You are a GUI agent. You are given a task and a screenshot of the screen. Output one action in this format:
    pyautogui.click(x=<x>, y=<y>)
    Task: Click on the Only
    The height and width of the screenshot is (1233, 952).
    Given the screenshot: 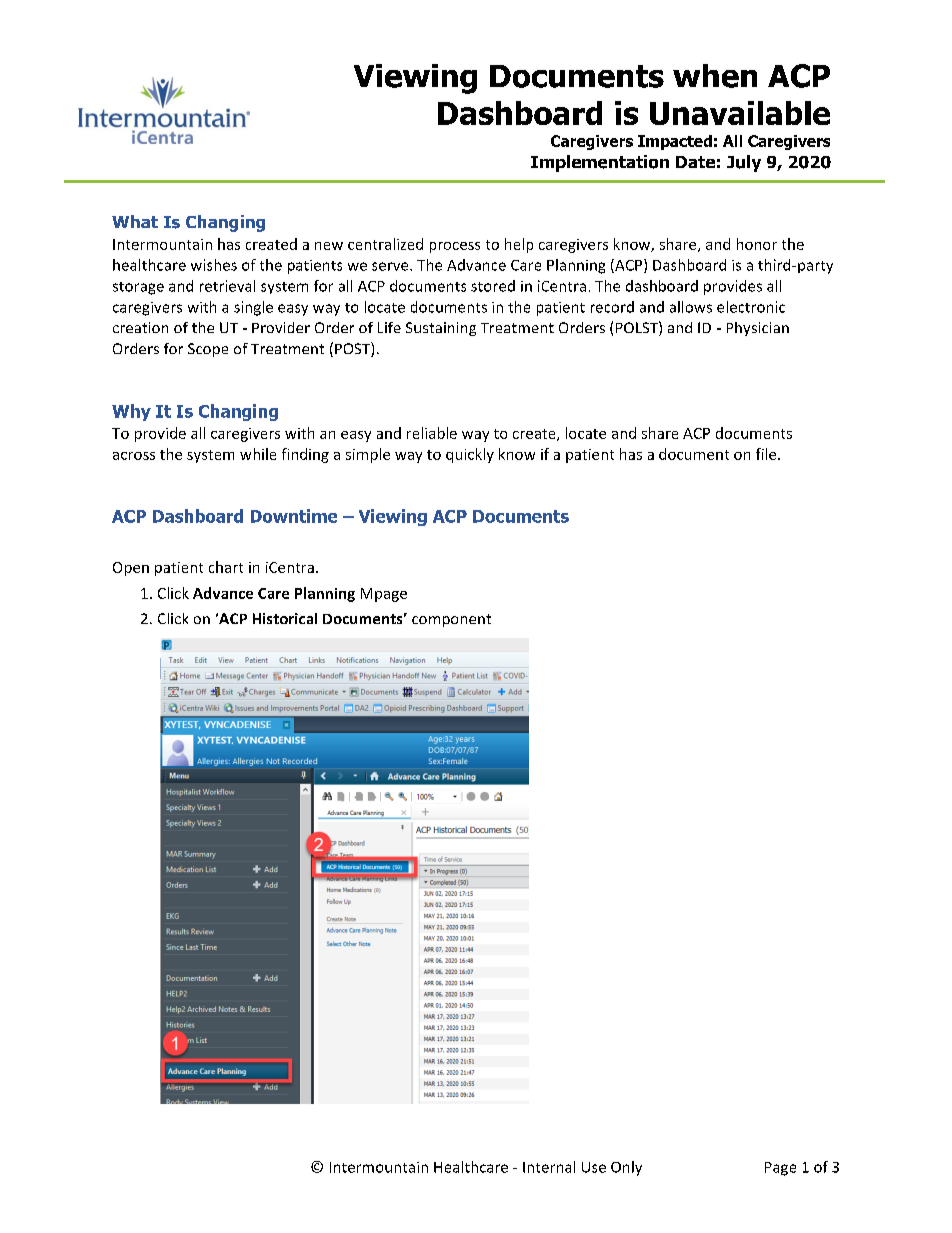 What is the action you would take?
    pyautogui.click(x=626, y=1168)
